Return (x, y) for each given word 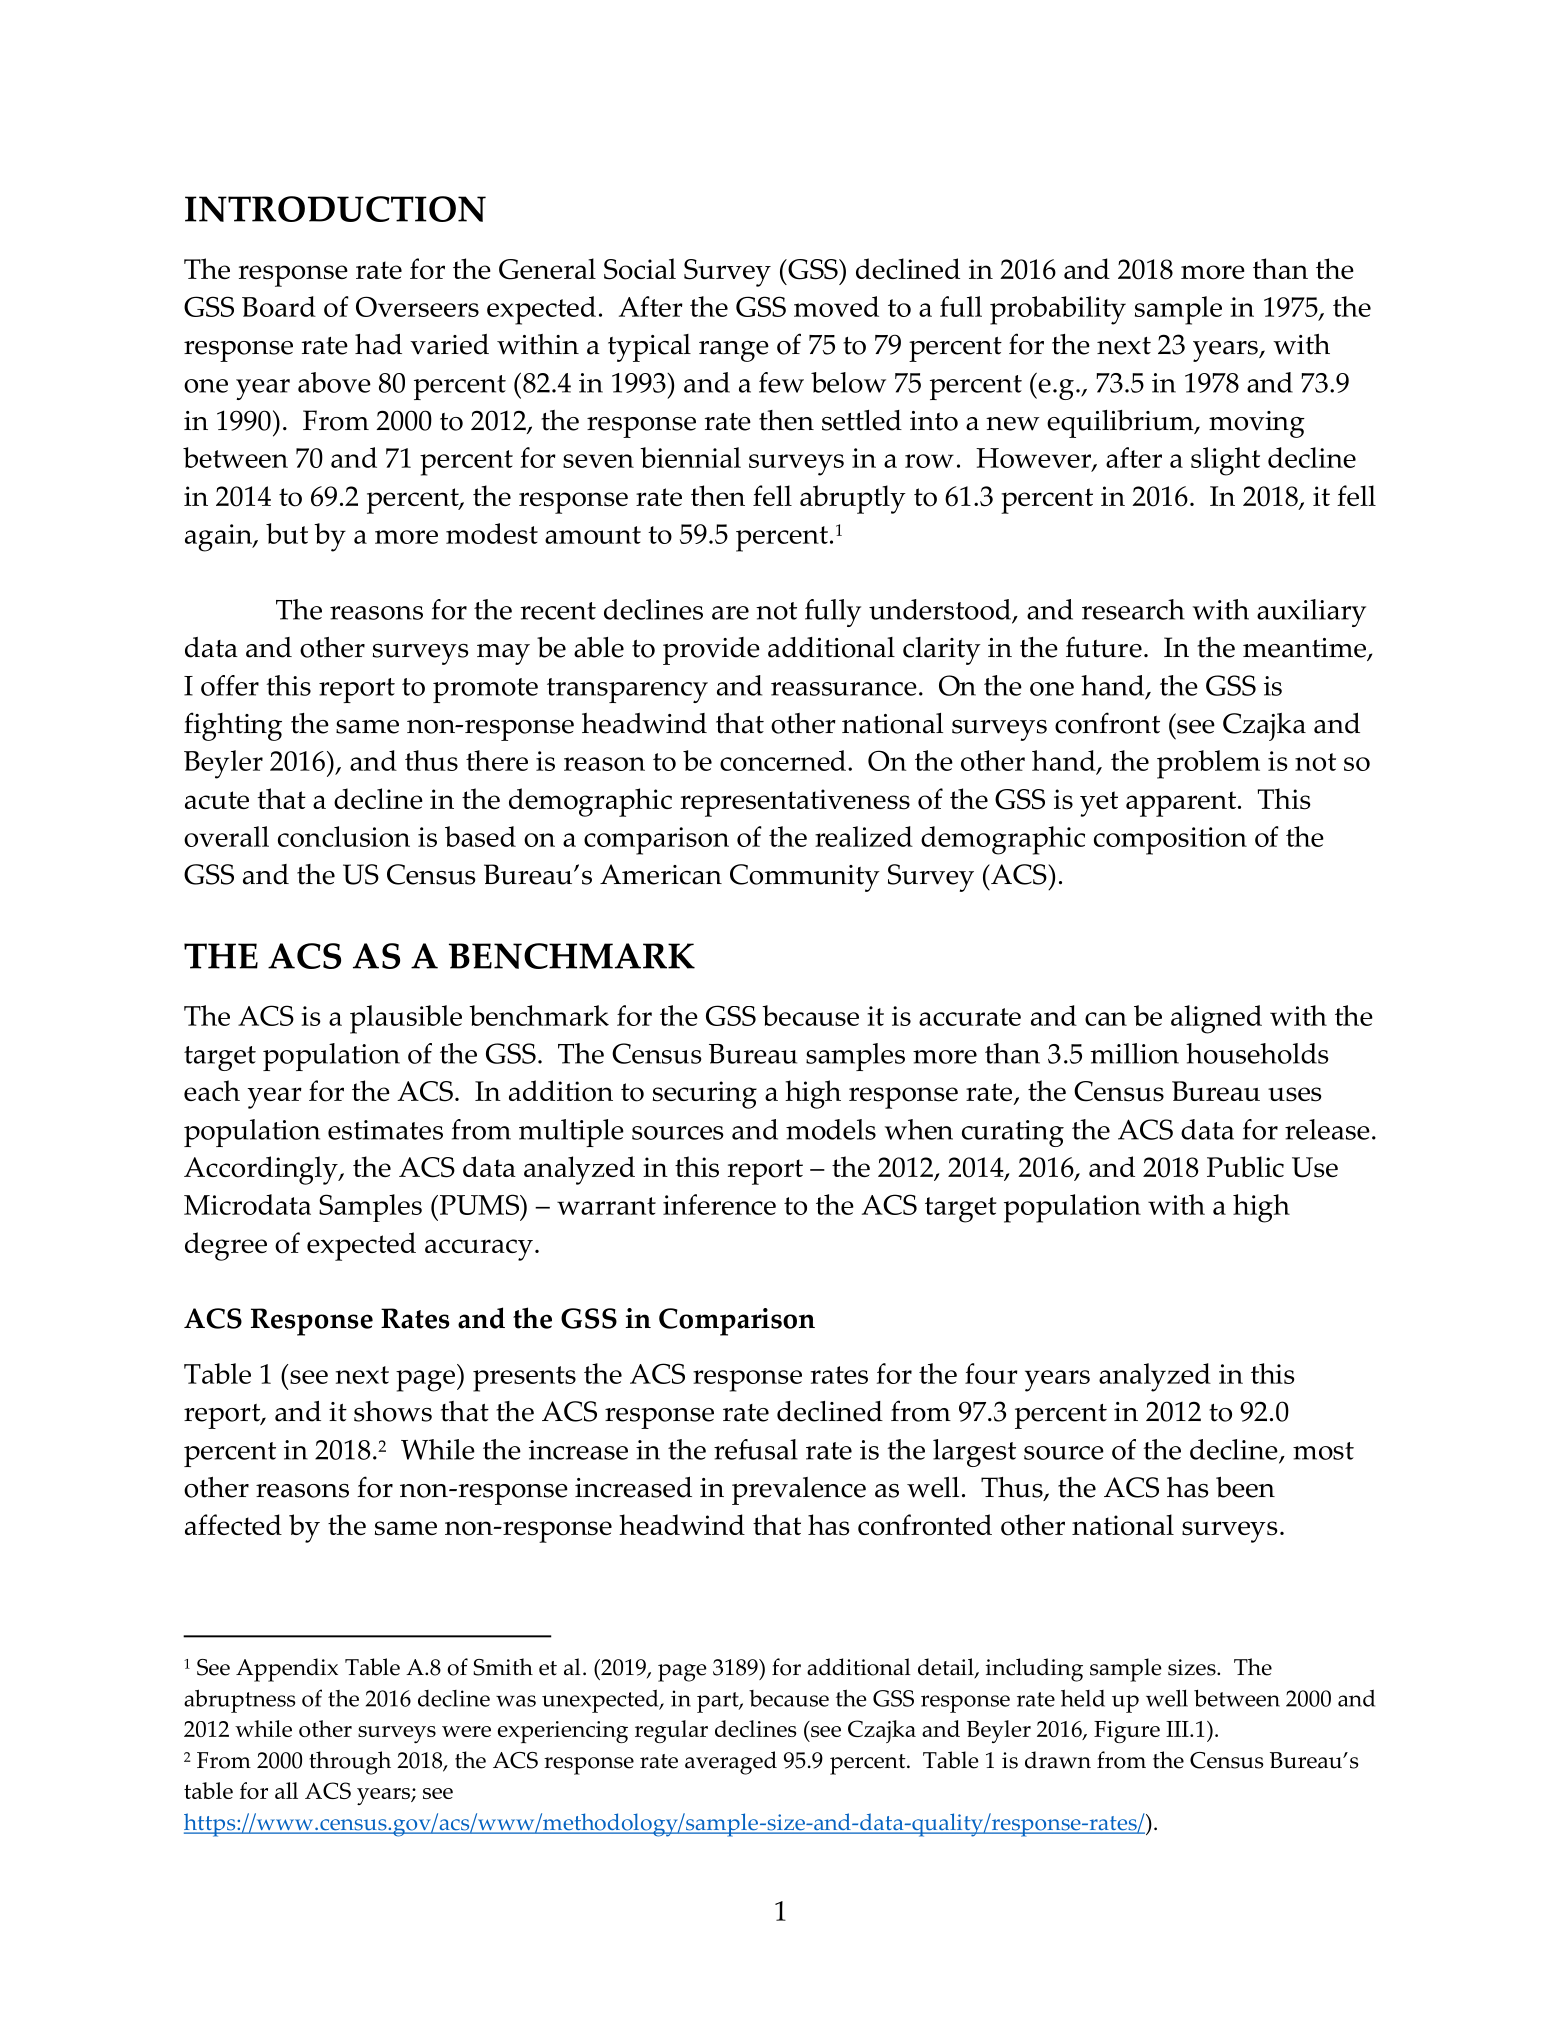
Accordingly (262, 1170)
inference (719, 1204)
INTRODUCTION (335, 209)
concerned (783, 760)
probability (1058, 310)
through (350, 1763)
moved (836, 306)
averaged (731, 1763)
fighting (233, 726)
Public (1245, 1166)
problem (1208, 764)
